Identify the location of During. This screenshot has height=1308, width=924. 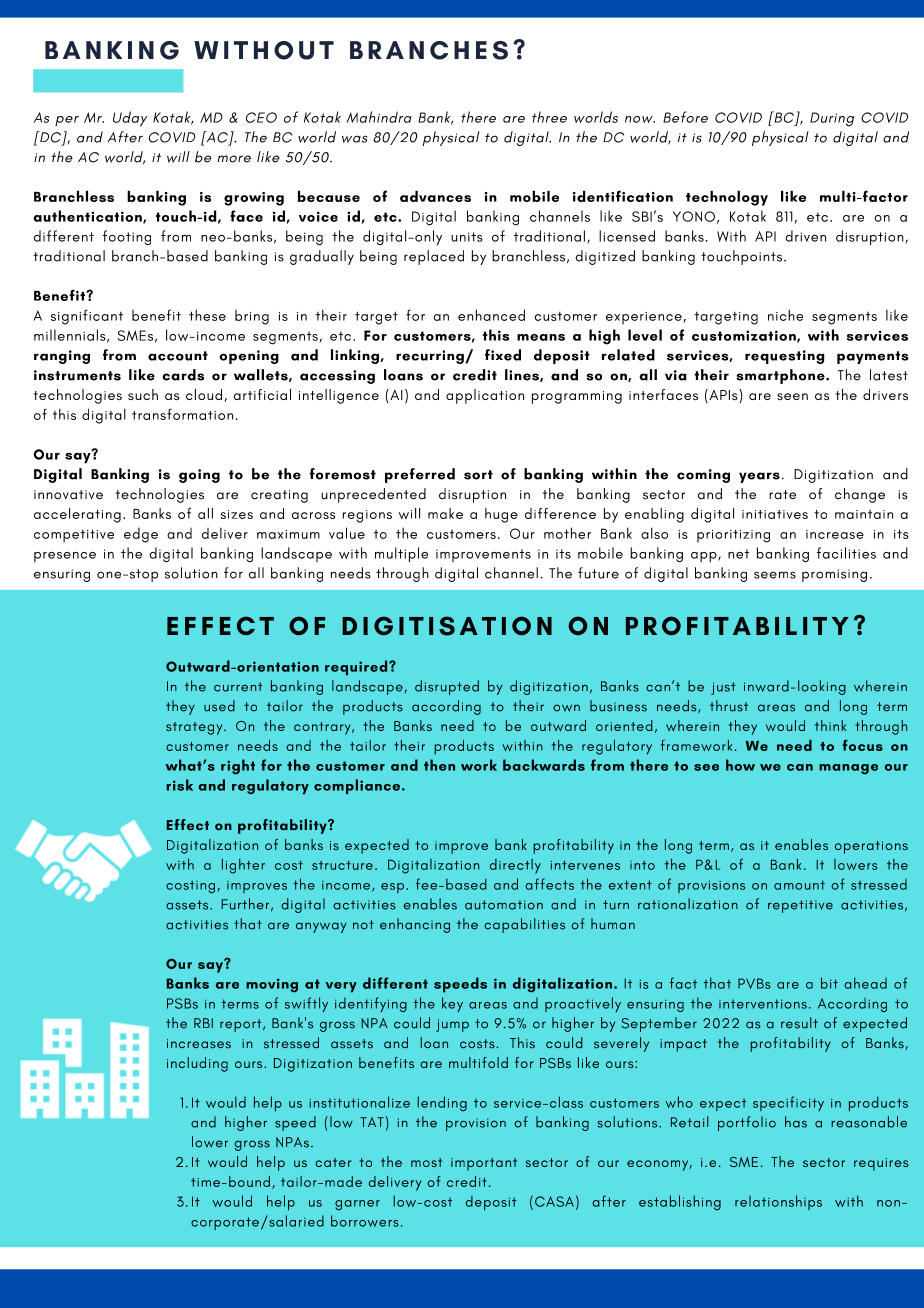
(832, 119).
